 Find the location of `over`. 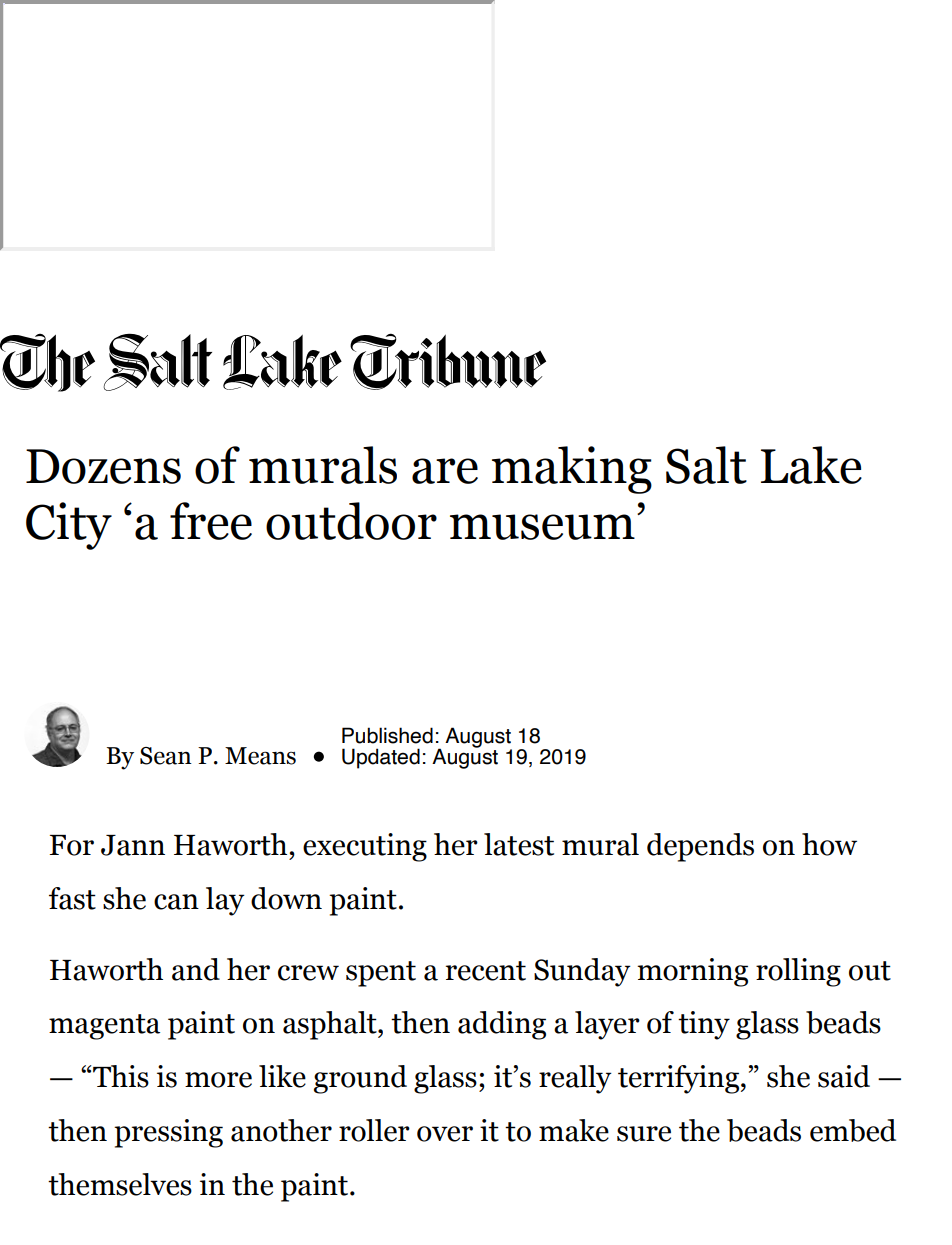

over is located at coordinates (445, 1134).
